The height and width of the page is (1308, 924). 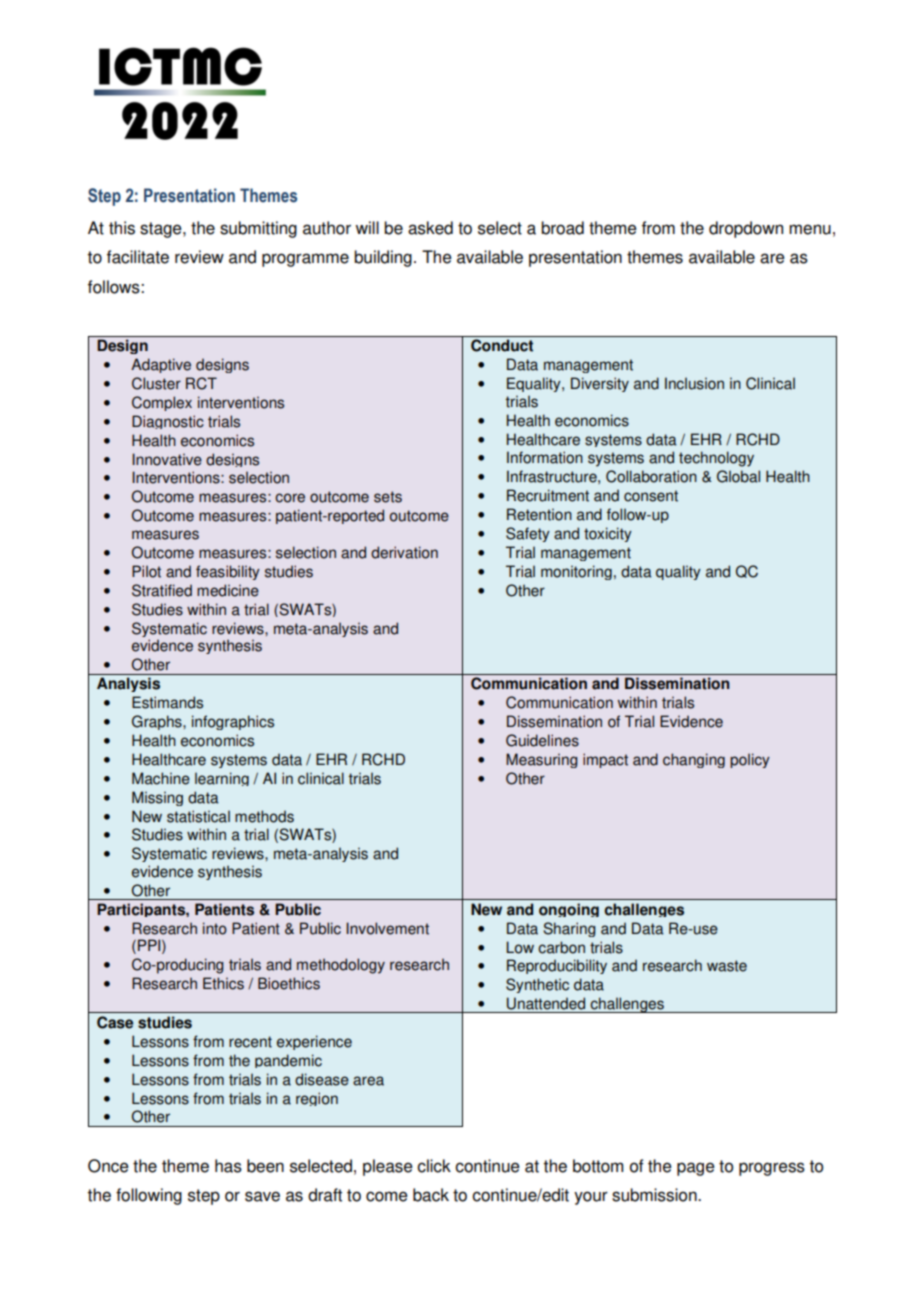 What do you see at coordinates (727, 966) in the page?
I see `waste` at bounding box center [727, 966].
